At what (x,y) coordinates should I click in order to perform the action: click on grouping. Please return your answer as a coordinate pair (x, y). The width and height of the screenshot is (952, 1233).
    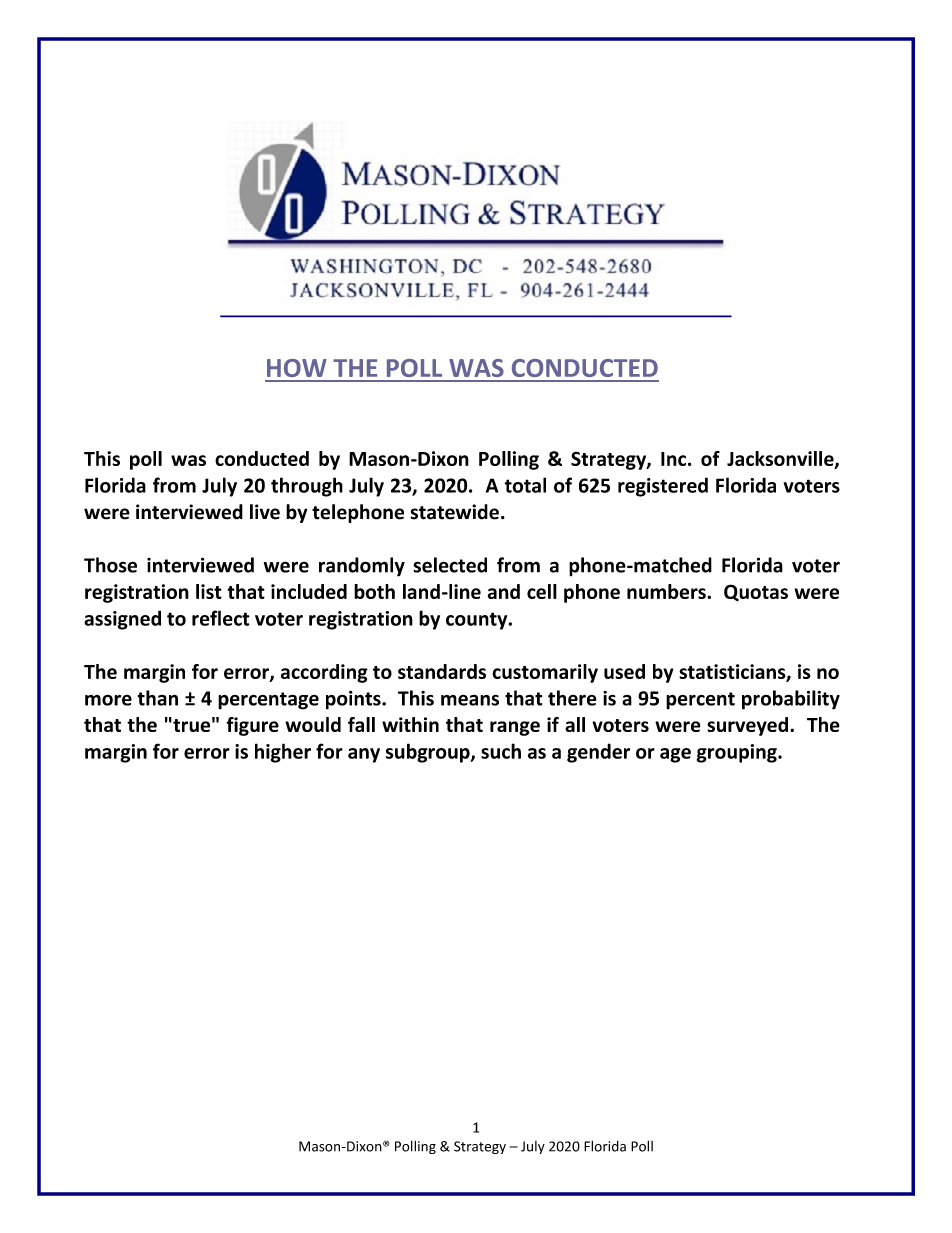
    Looking at the image, I should click on (738, 753).
